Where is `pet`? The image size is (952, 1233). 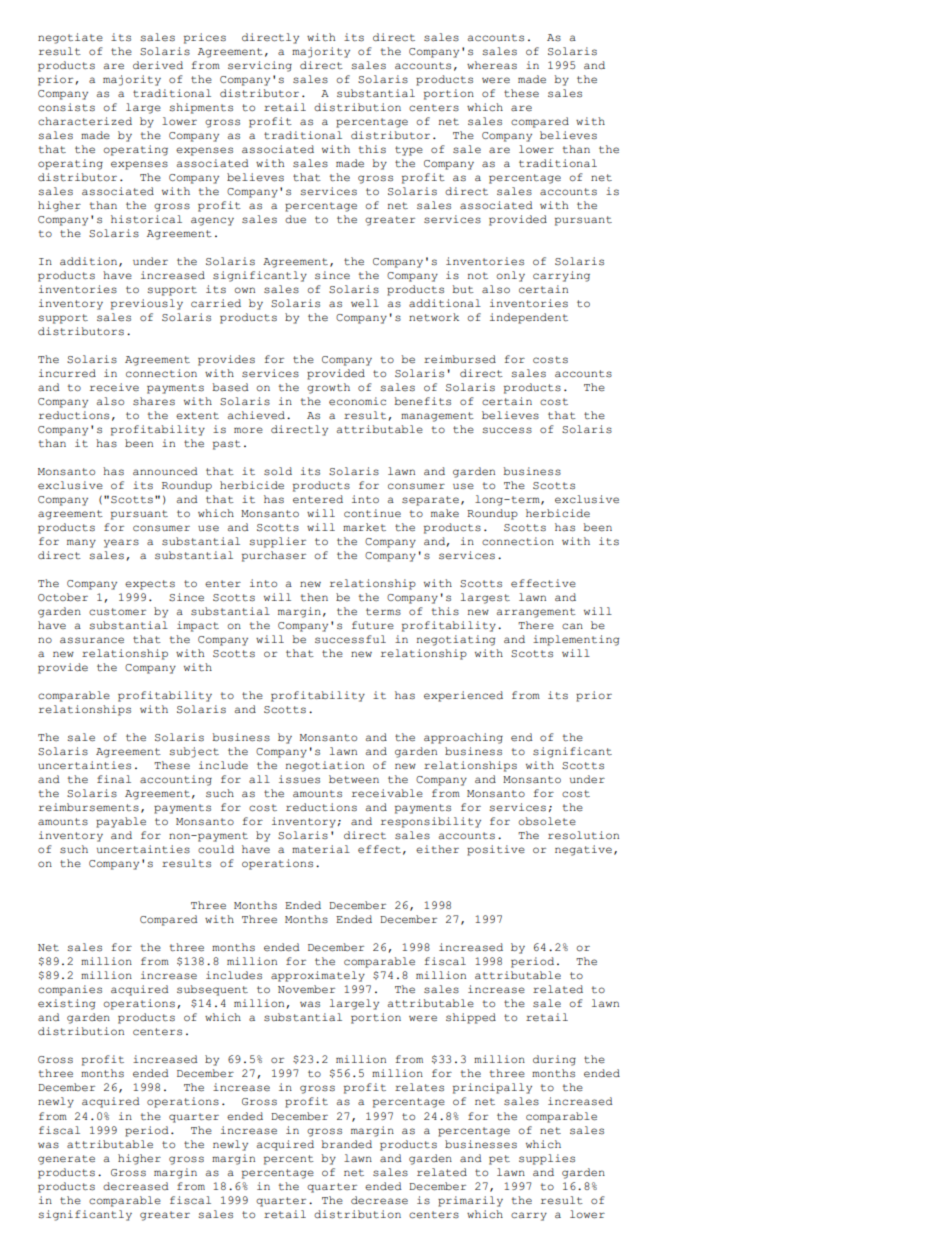 pet is located at coordinates (499, 1160).
